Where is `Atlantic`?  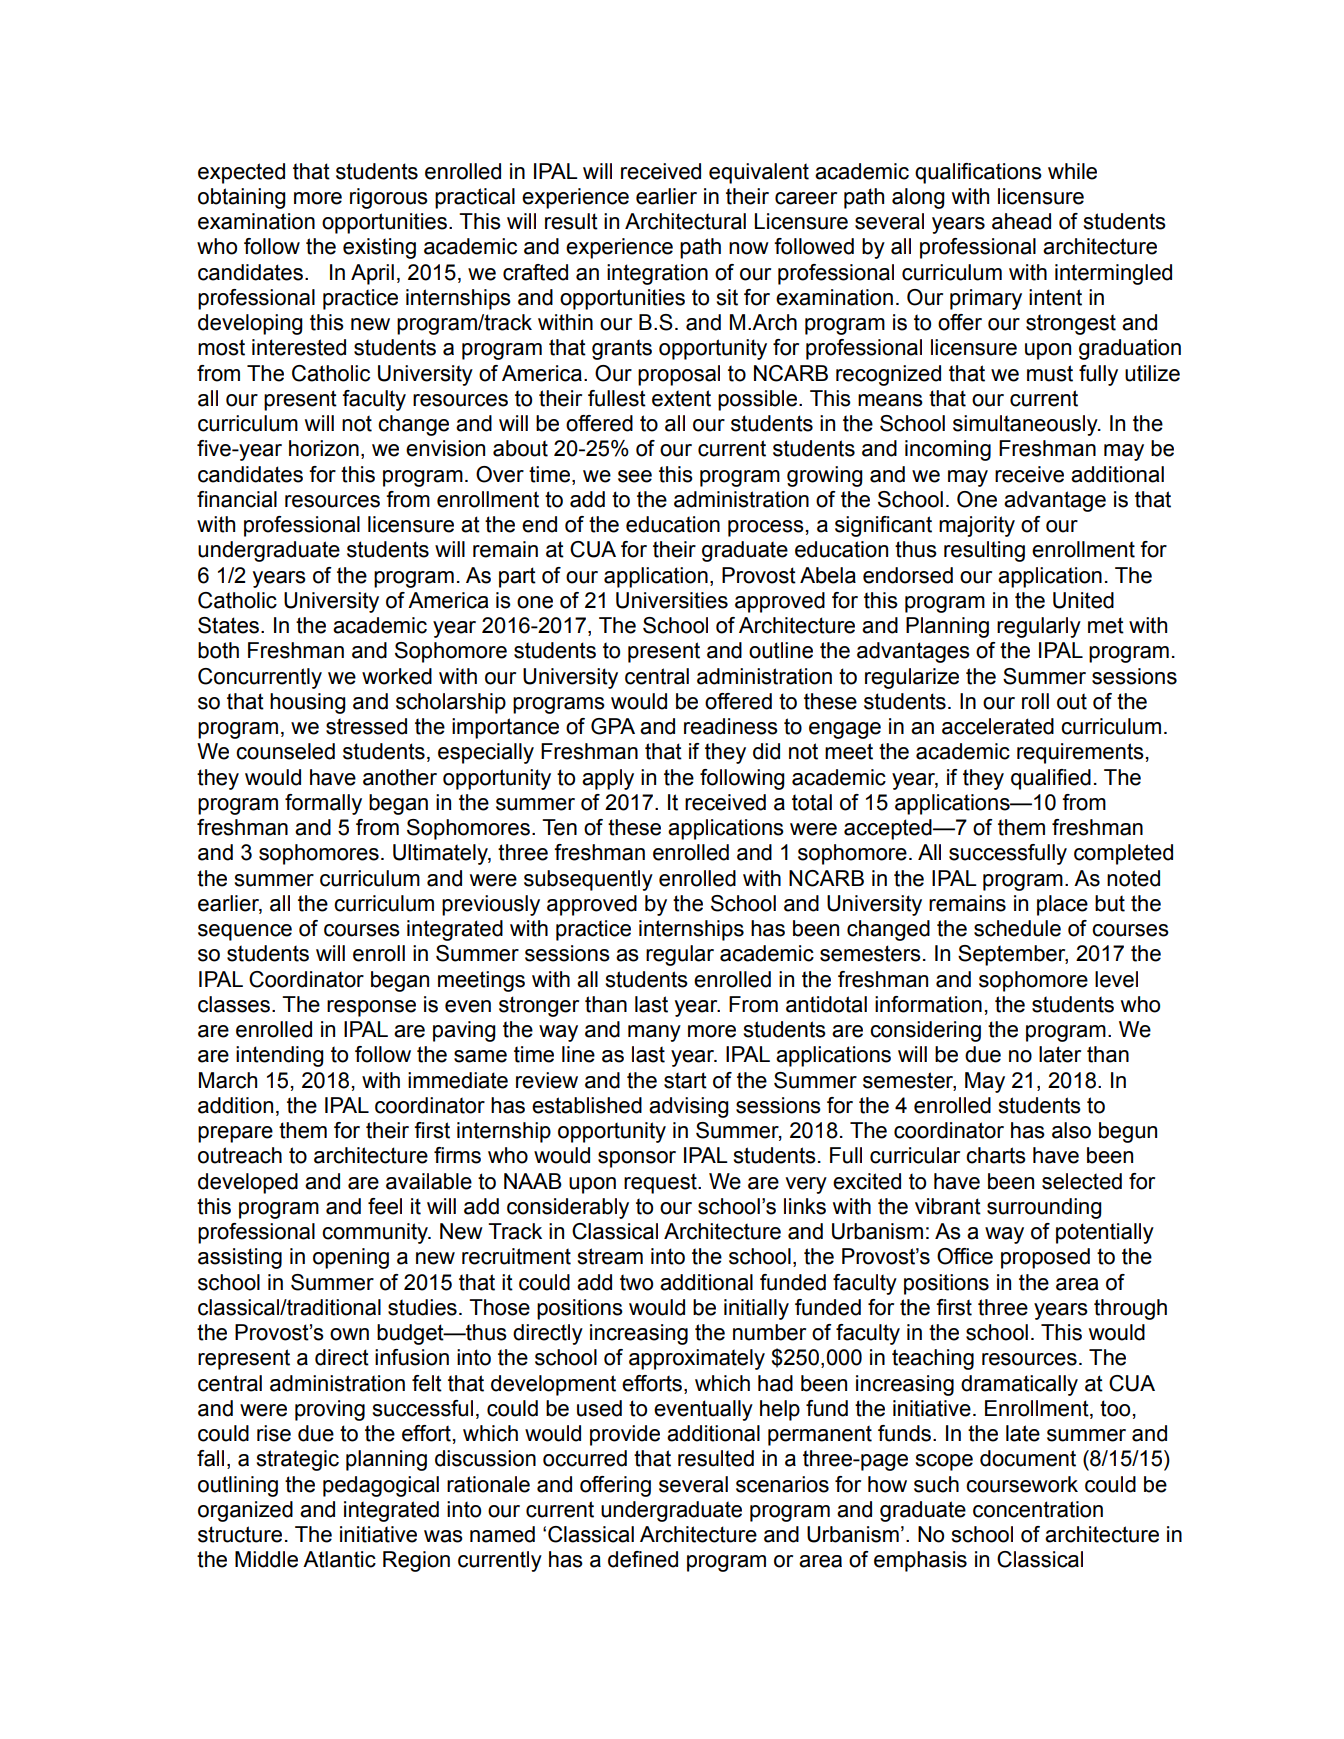 Atlantic is located at coordinates (339, 1559).
